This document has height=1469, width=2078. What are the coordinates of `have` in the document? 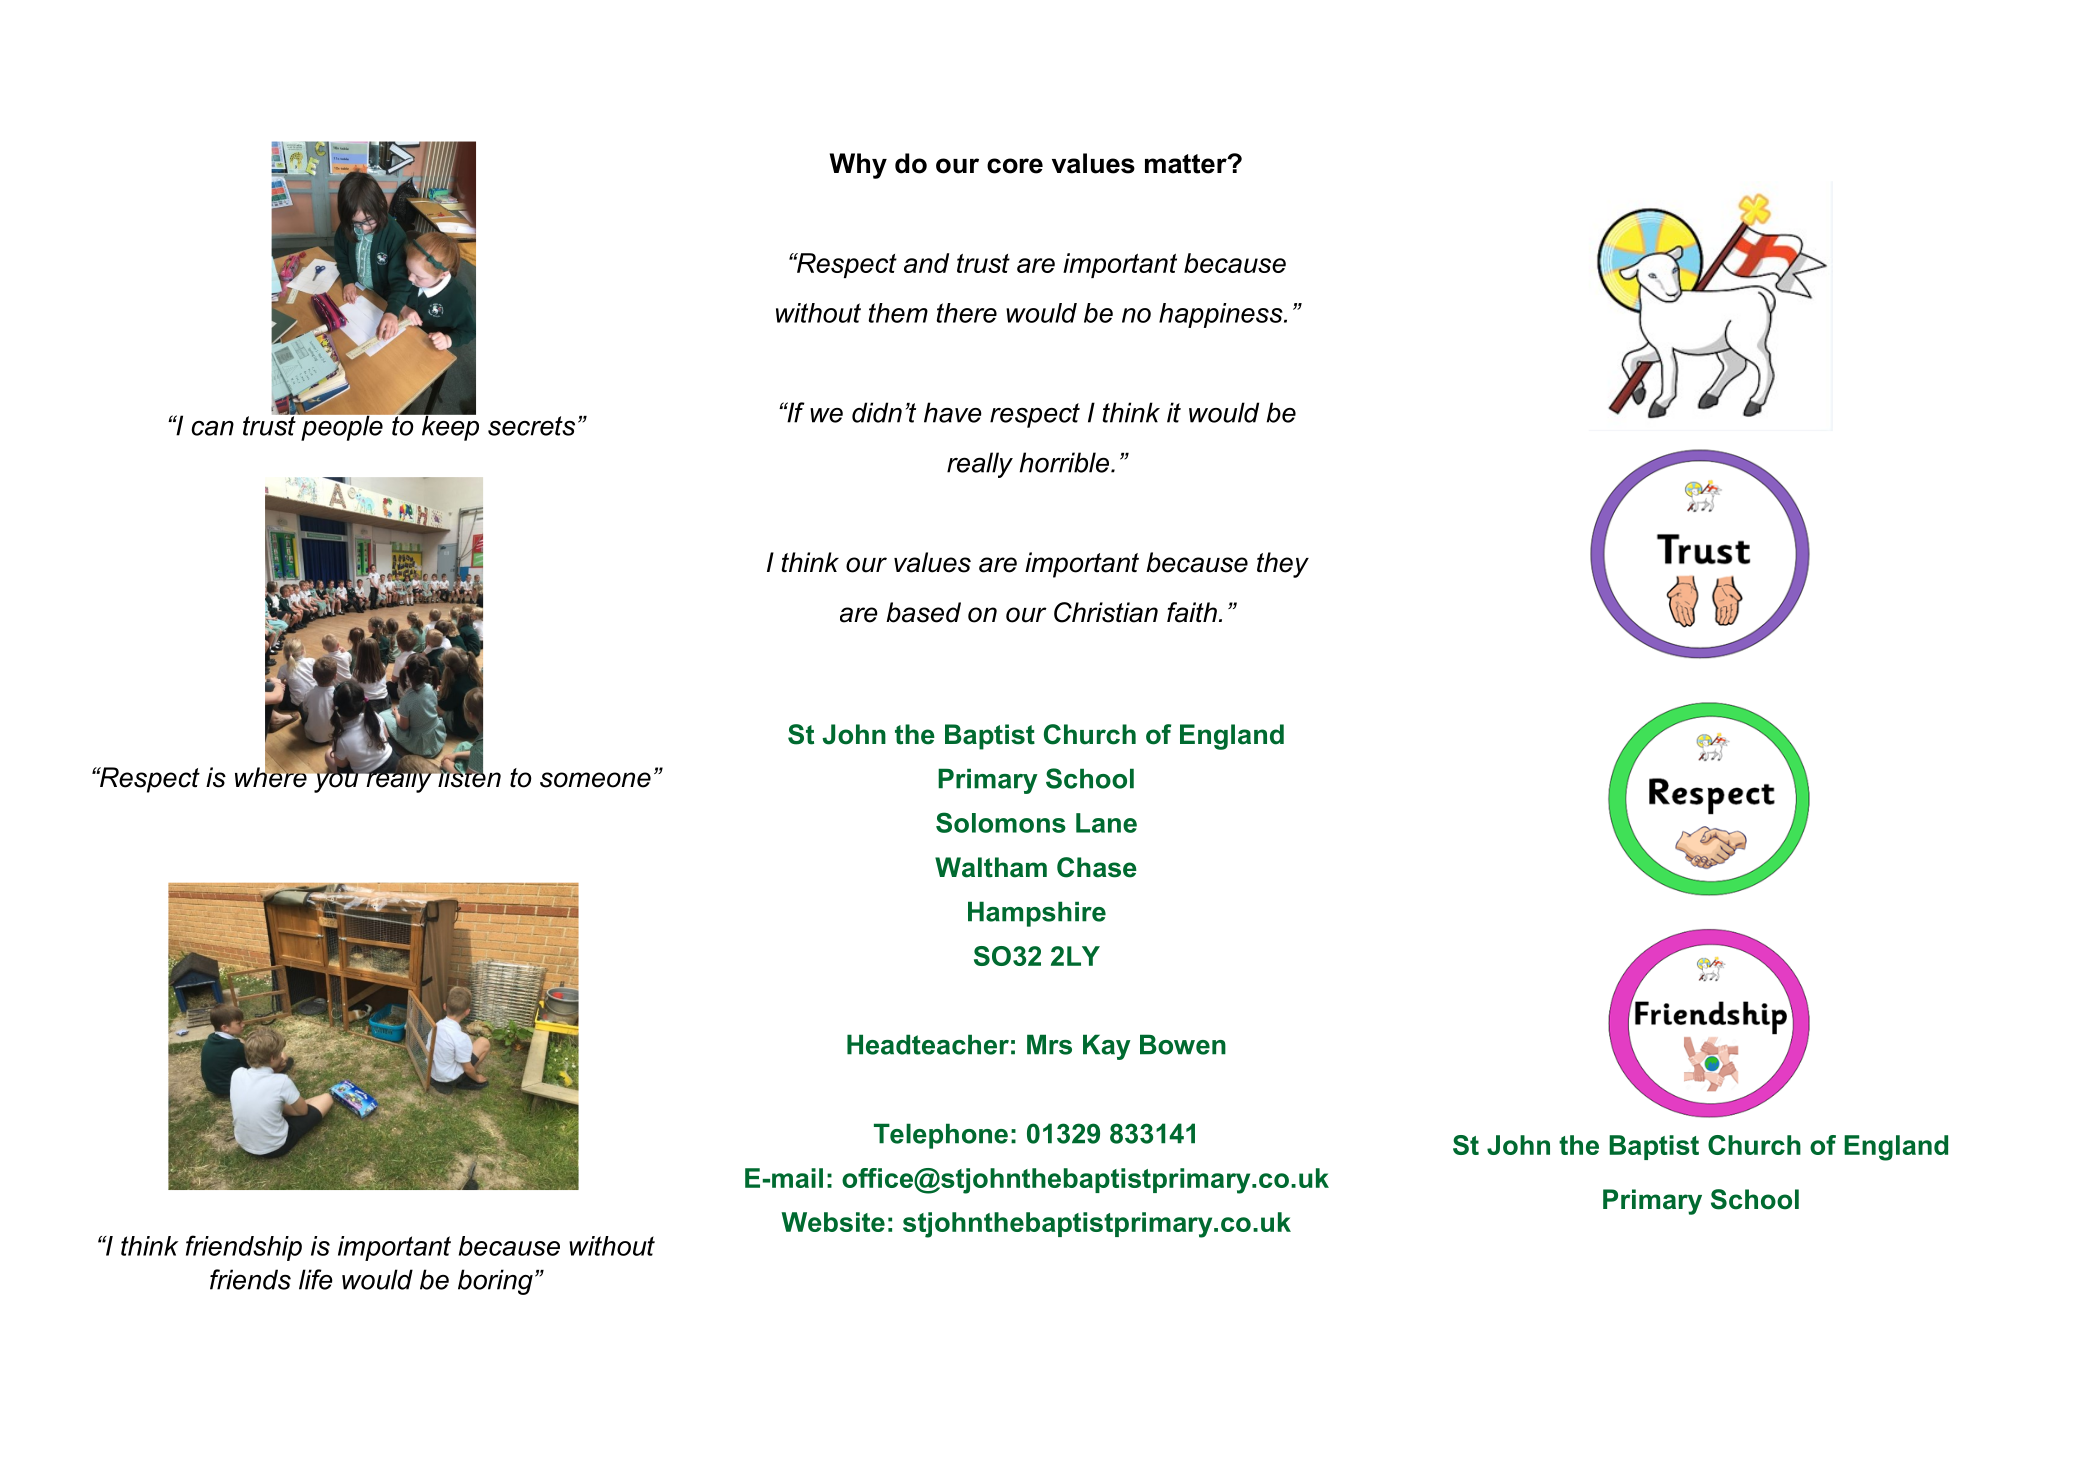 It's located at (953, 412).
